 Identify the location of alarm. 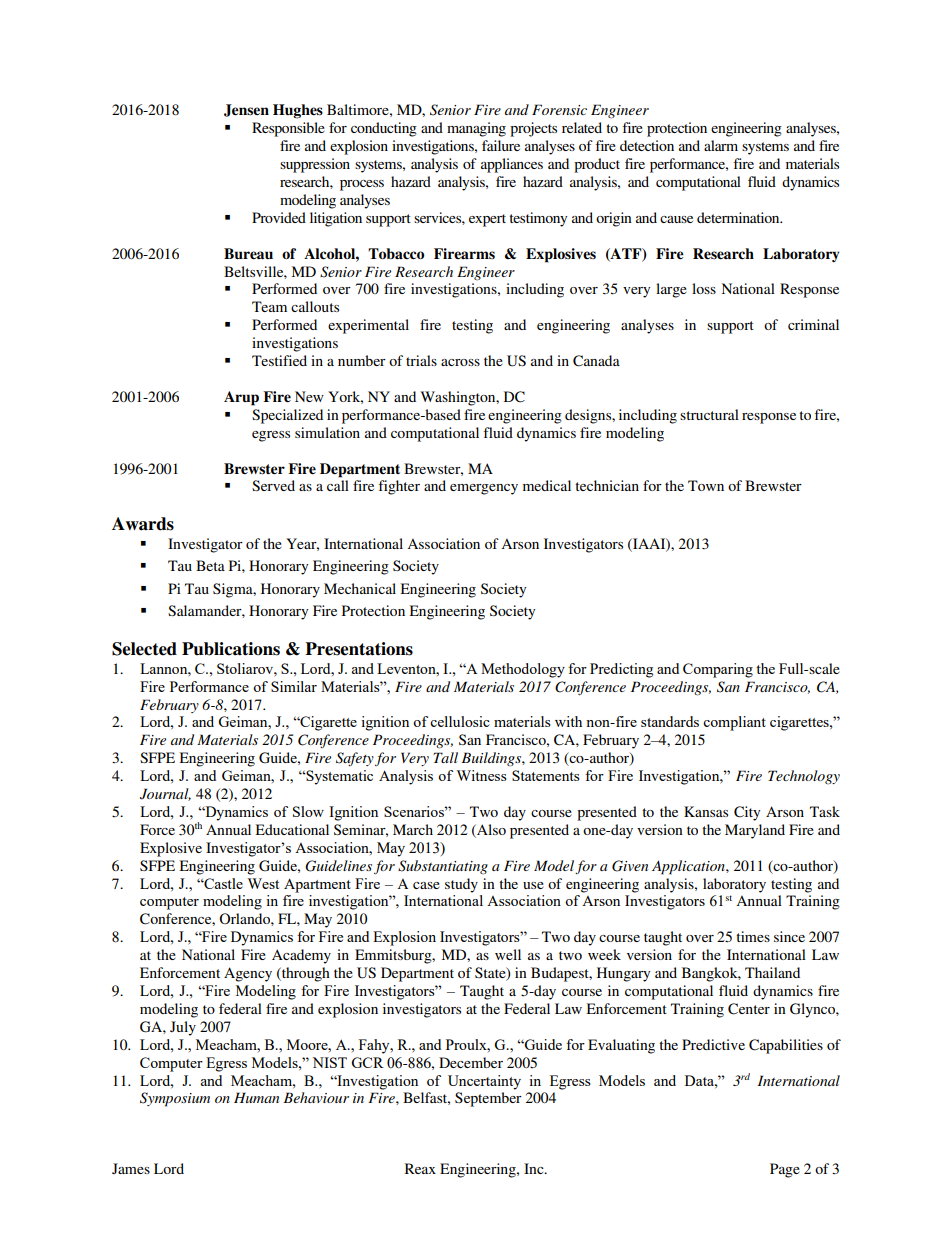
(721, 145).
